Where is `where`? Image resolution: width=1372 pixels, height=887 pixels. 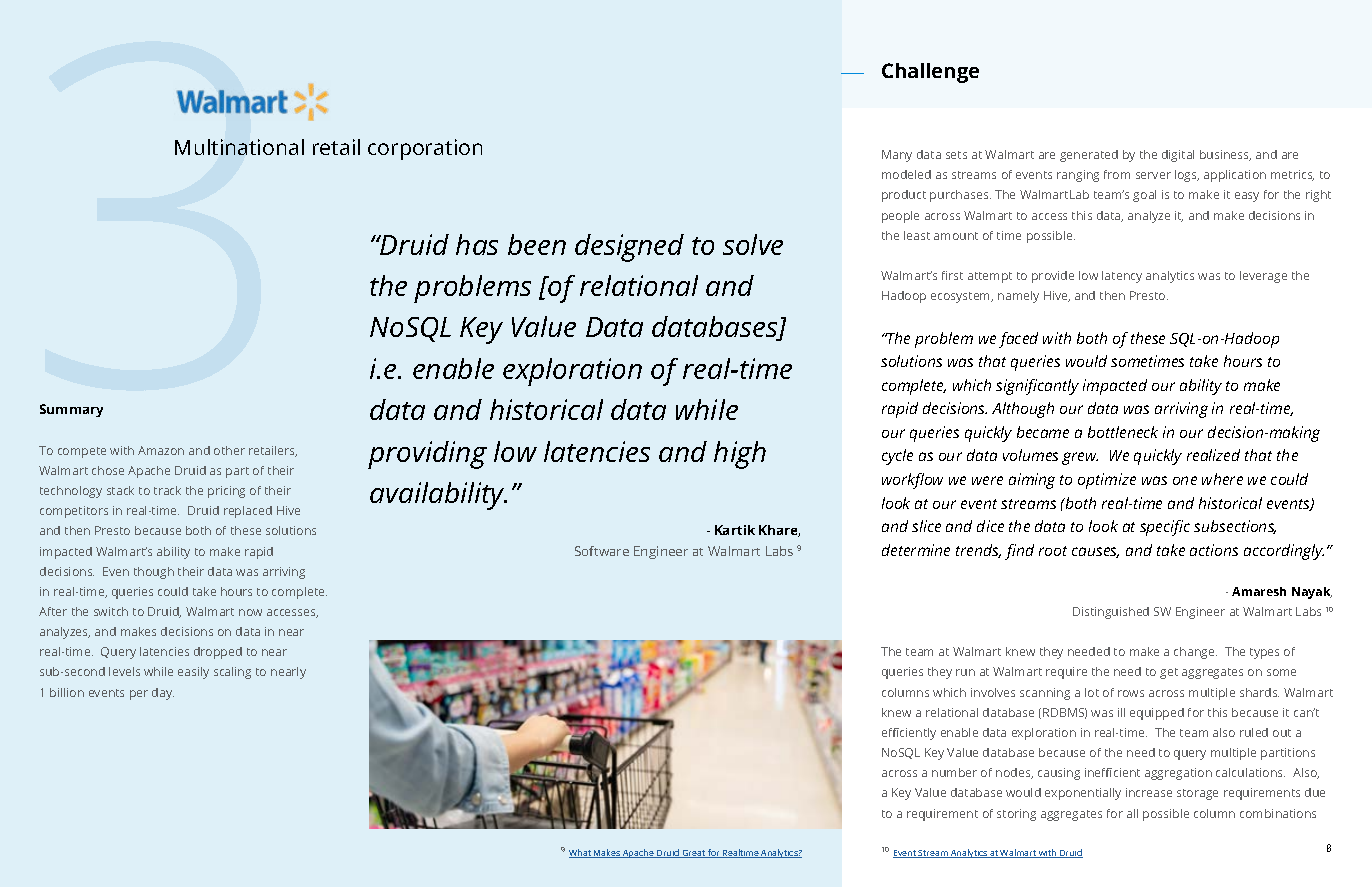 where is located at coordinates (1222, 479).
